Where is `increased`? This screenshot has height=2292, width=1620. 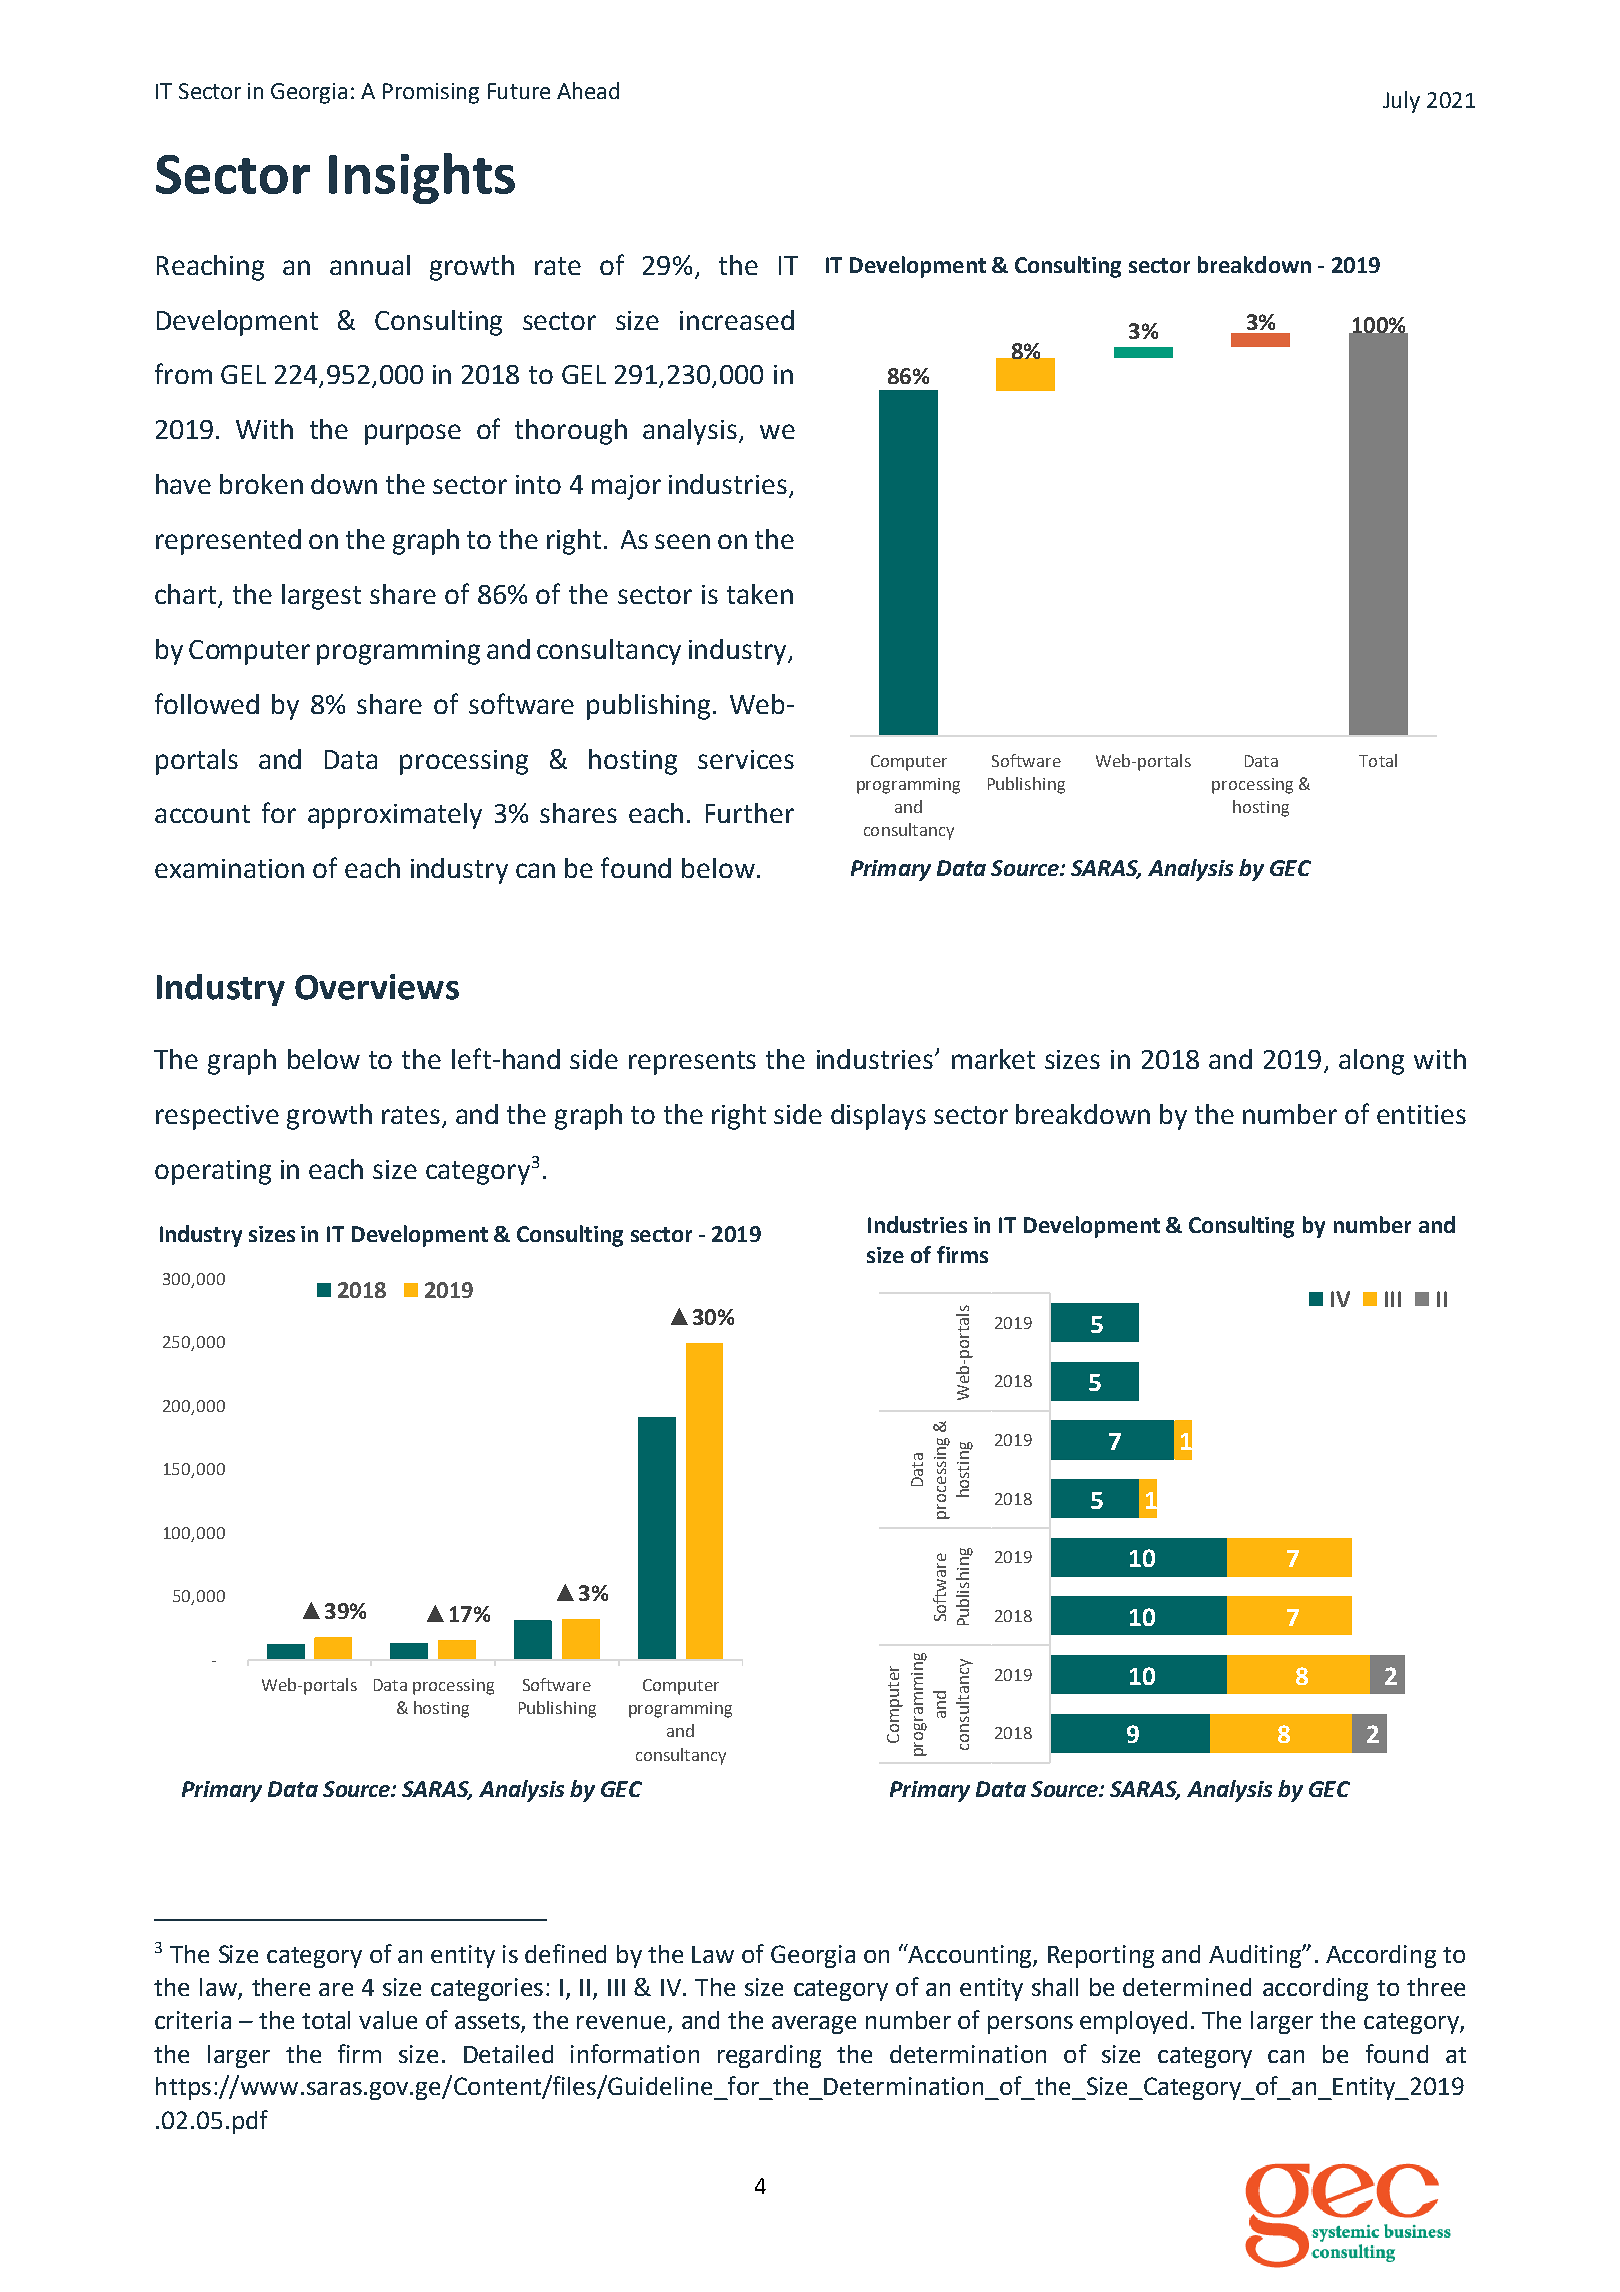 increased is located at coordinates (737, 320).
